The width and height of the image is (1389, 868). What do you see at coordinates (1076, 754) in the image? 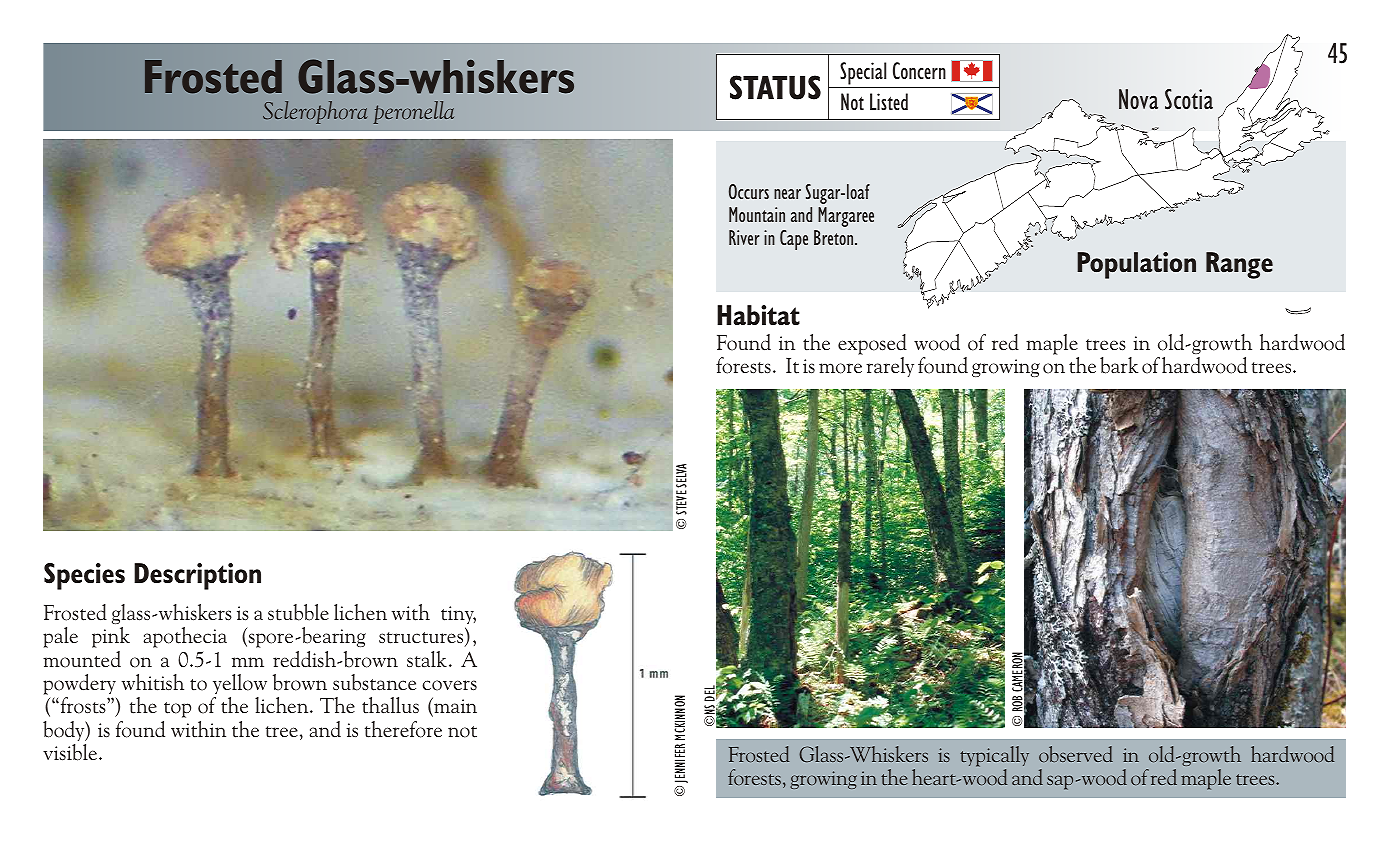
I see `observed` at bounding box center [1076, 754].
